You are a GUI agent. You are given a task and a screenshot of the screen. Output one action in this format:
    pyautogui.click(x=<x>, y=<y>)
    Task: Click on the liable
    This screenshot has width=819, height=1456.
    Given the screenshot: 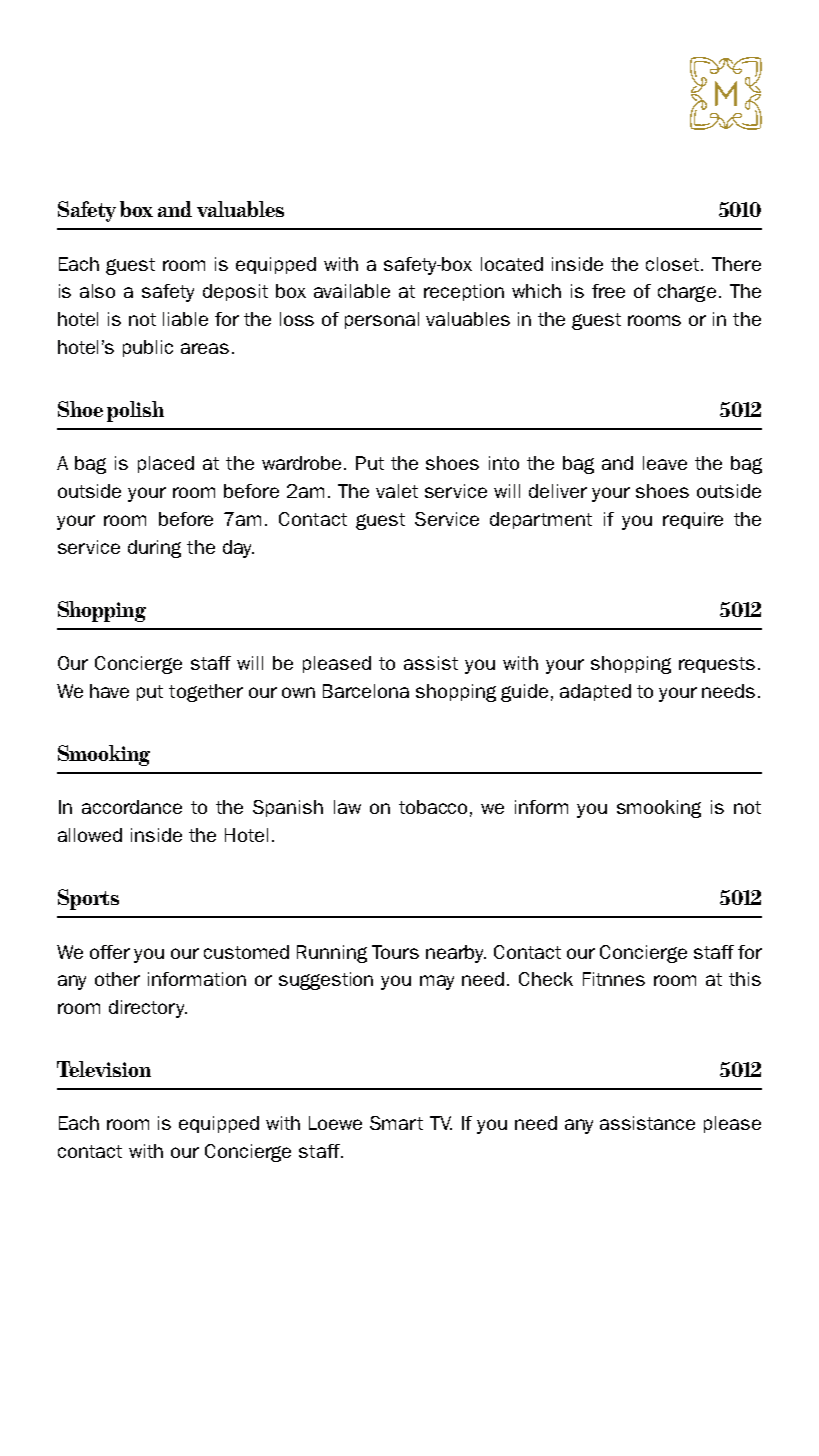 What is the action you would take?
    pyautogui.click(x=185, y=319)
